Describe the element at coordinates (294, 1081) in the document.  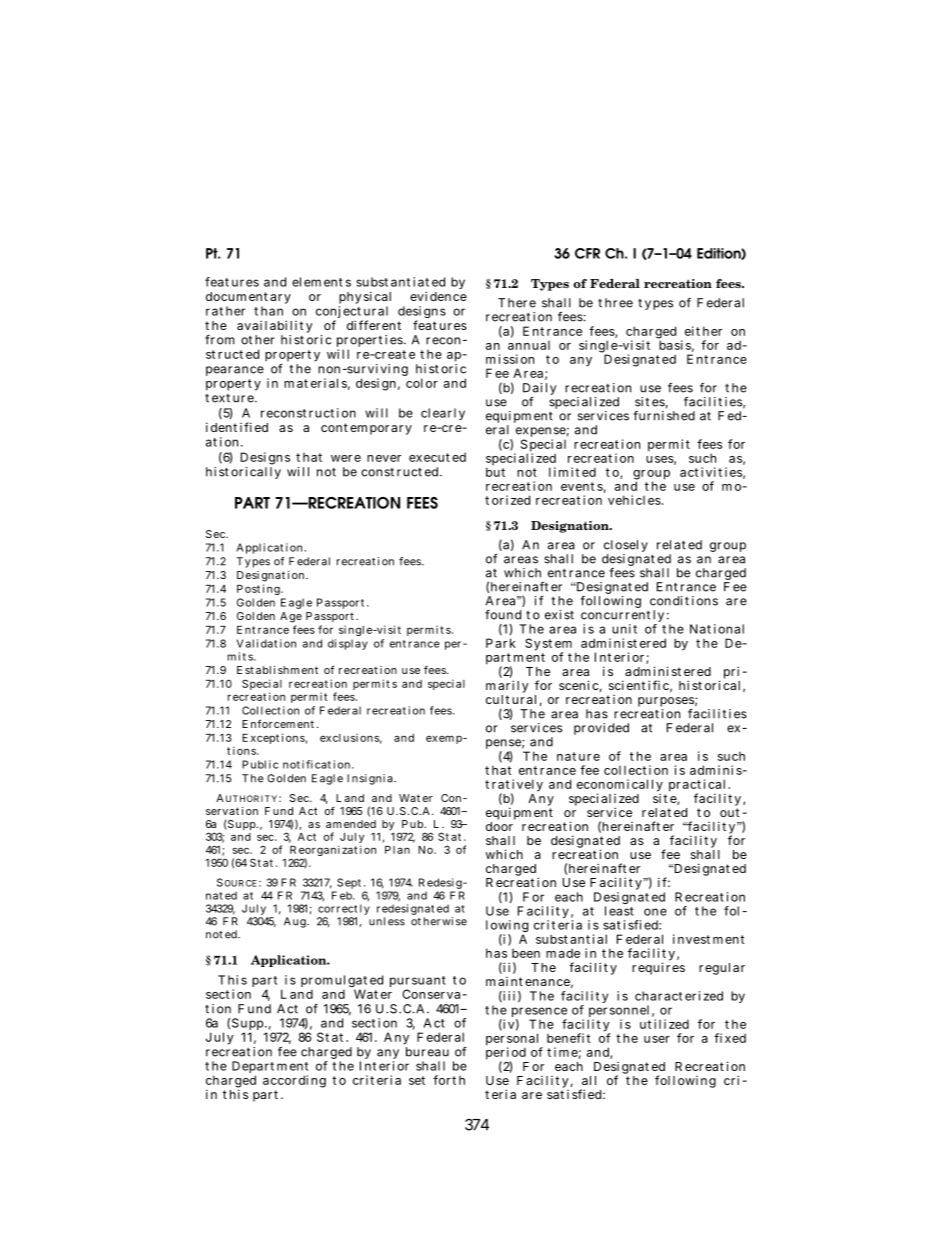
I see `according` at that location.
